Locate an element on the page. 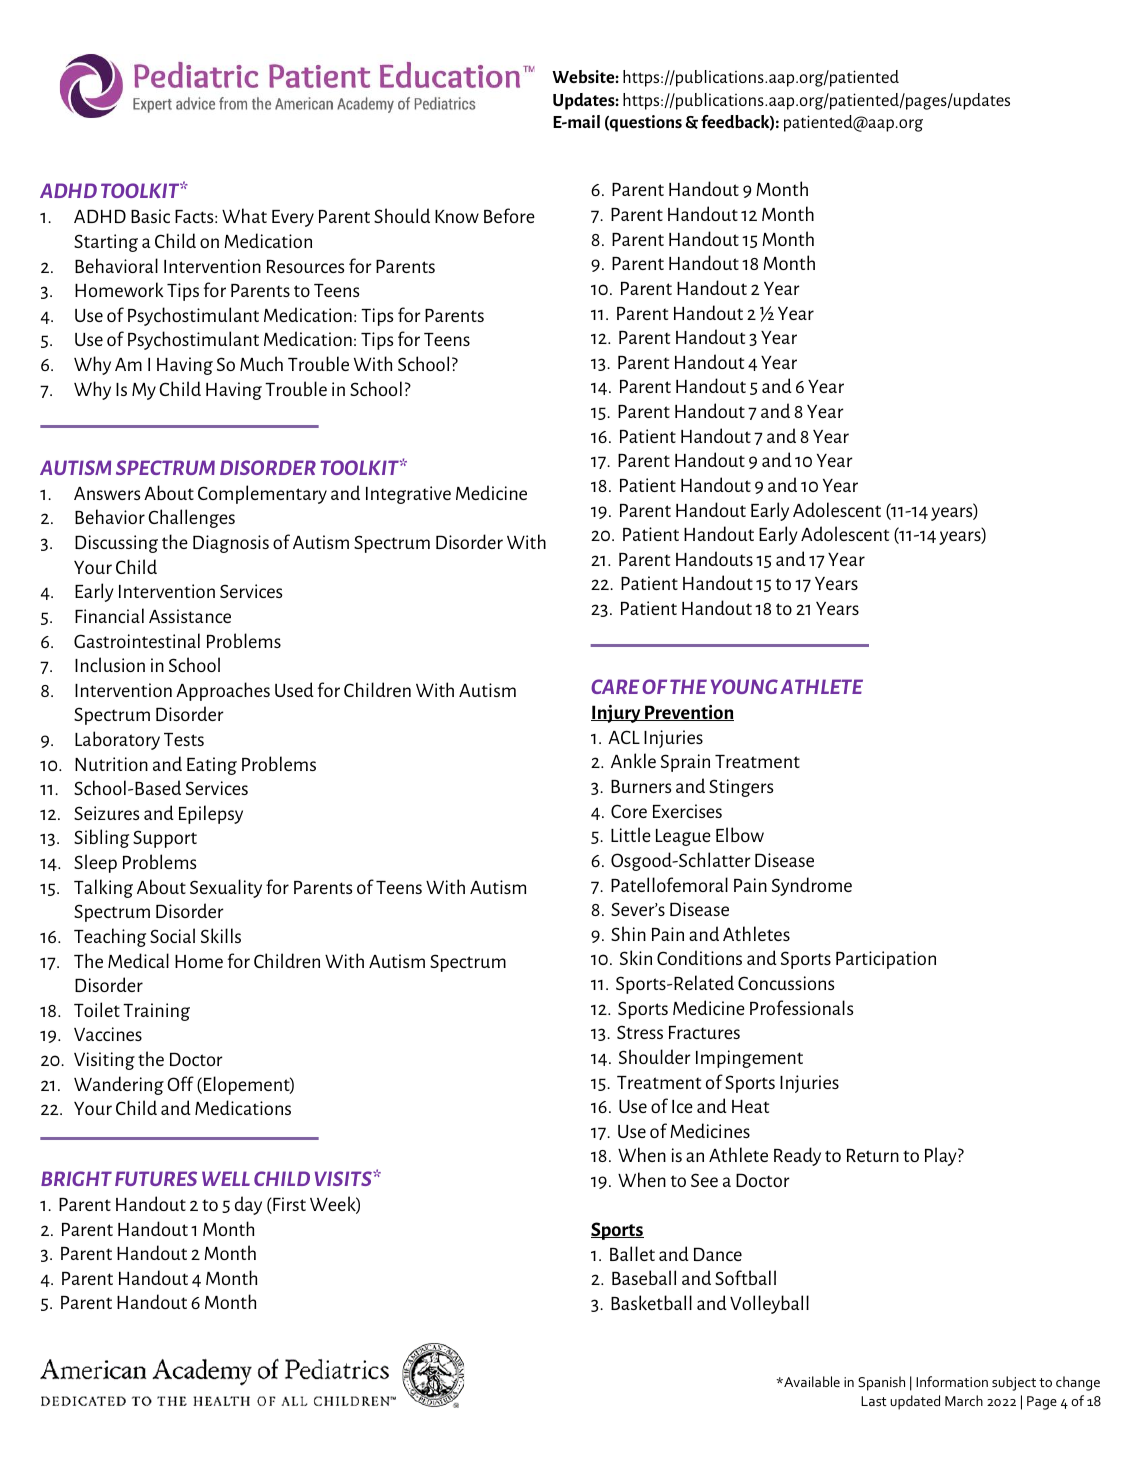 This image has height=1477, width=1141. Before is located at coordinates (509, 215).
